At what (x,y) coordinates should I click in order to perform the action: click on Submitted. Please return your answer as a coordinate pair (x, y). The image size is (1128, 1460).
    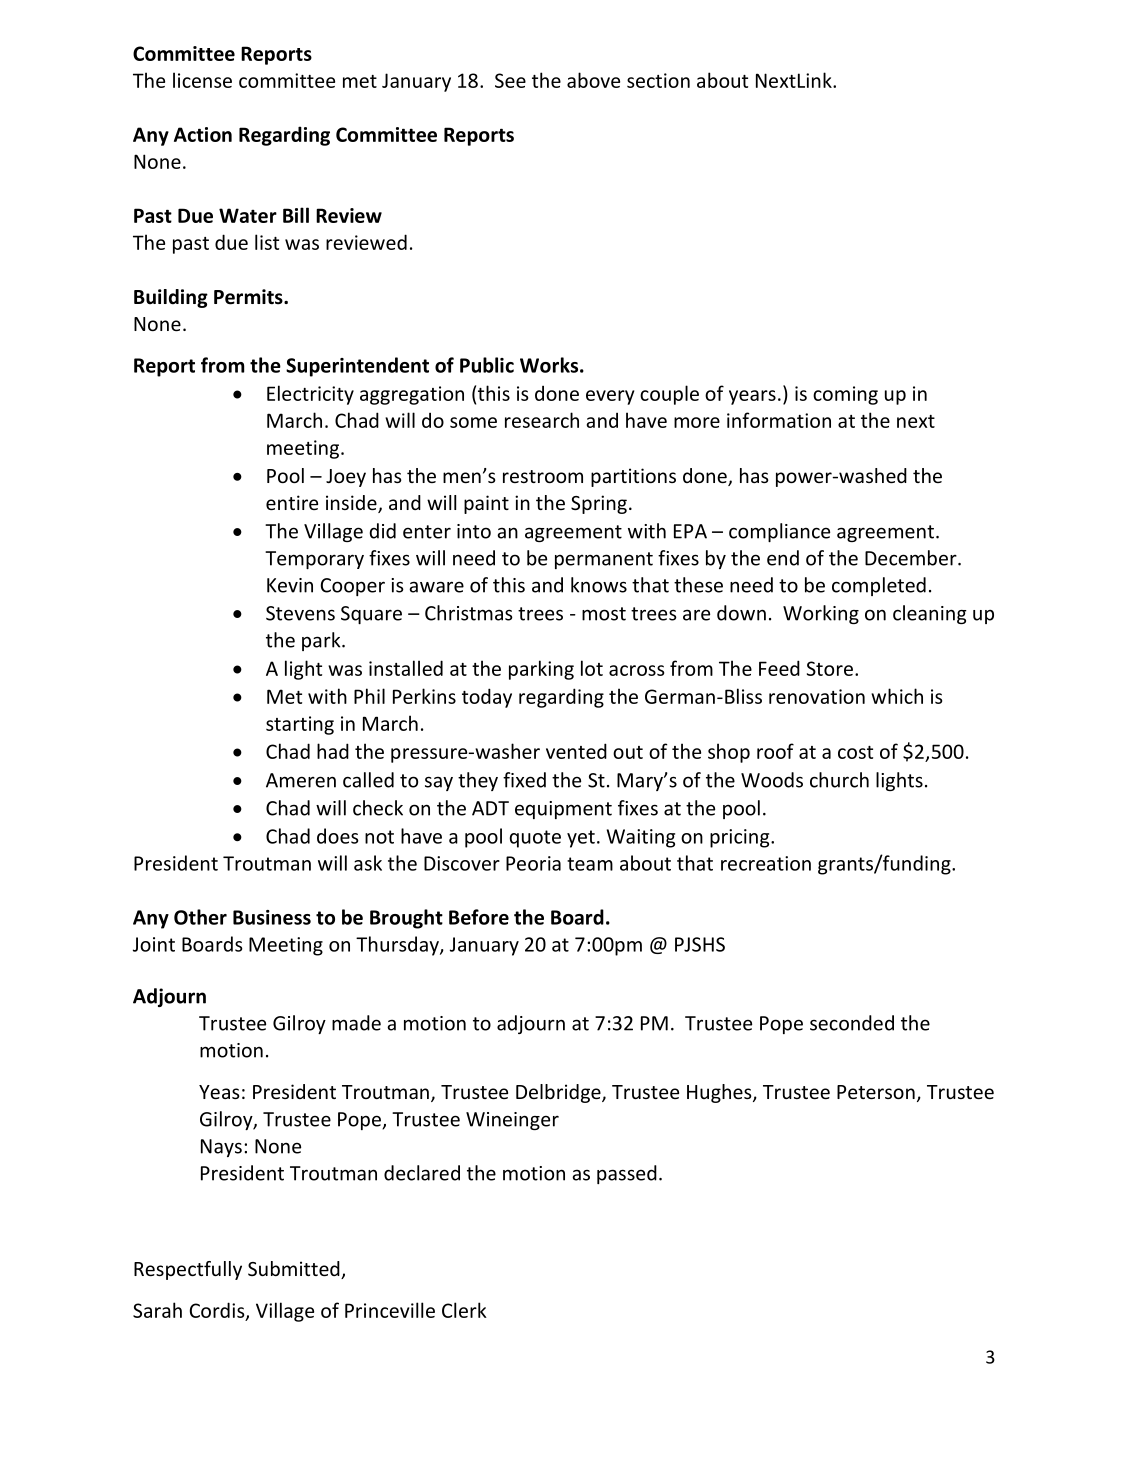
    Looking at the image, I should click on (295, 1270).
